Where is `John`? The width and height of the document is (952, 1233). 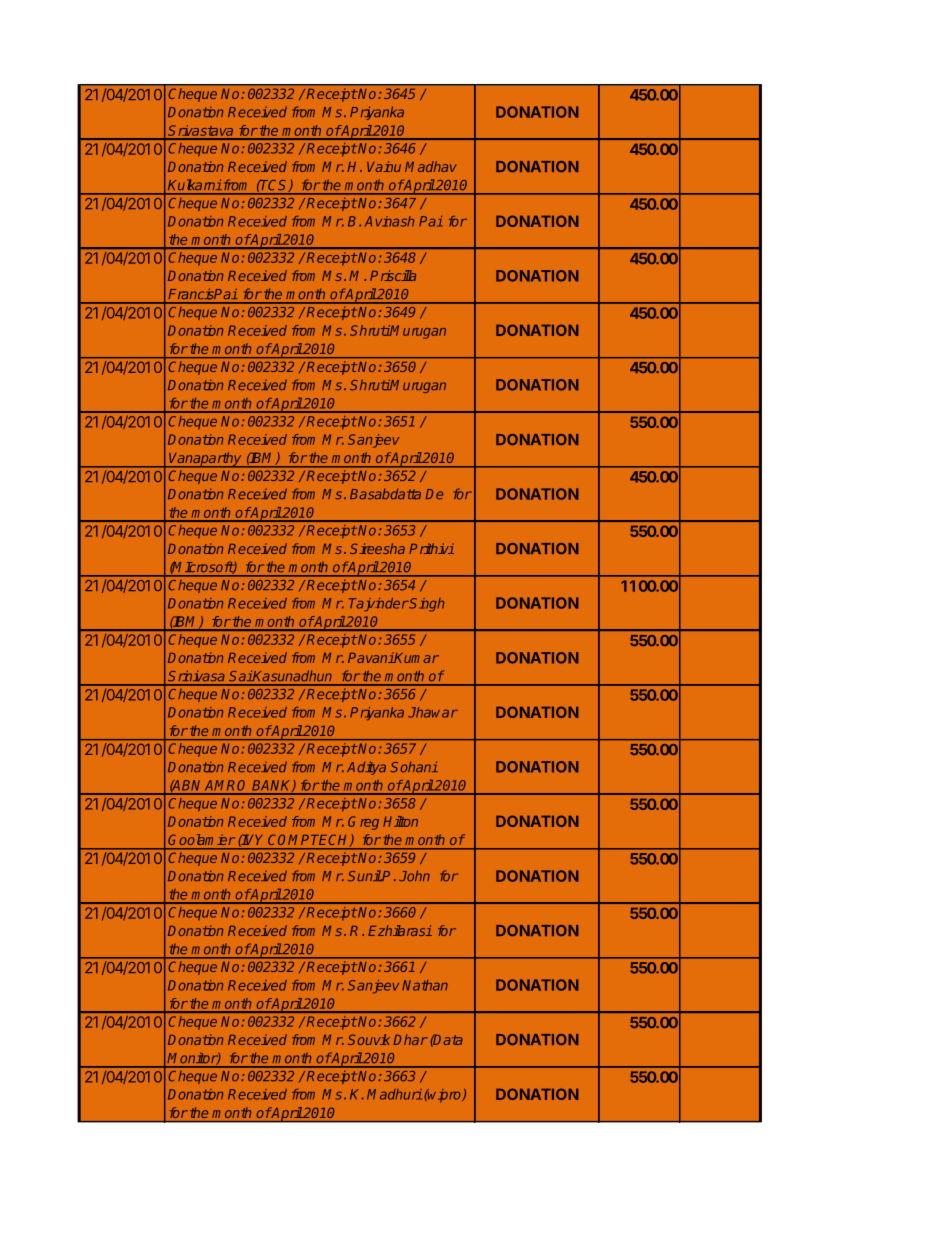 John is located at coordinates (414, 875).
